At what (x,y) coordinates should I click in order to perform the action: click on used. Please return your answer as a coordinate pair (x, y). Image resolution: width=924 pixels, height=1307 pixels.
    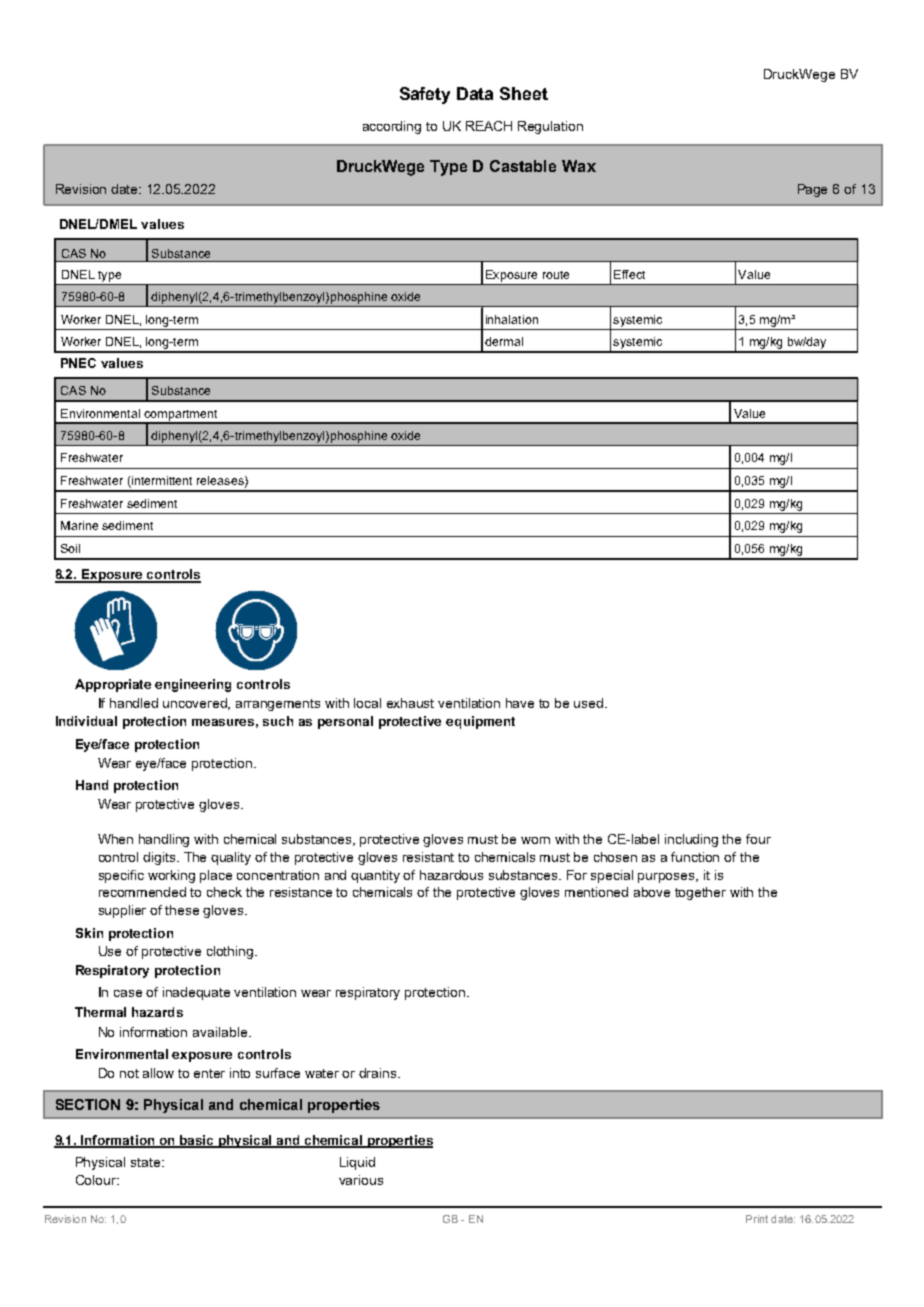
    Looking at the image, I should click on (590, 703).
